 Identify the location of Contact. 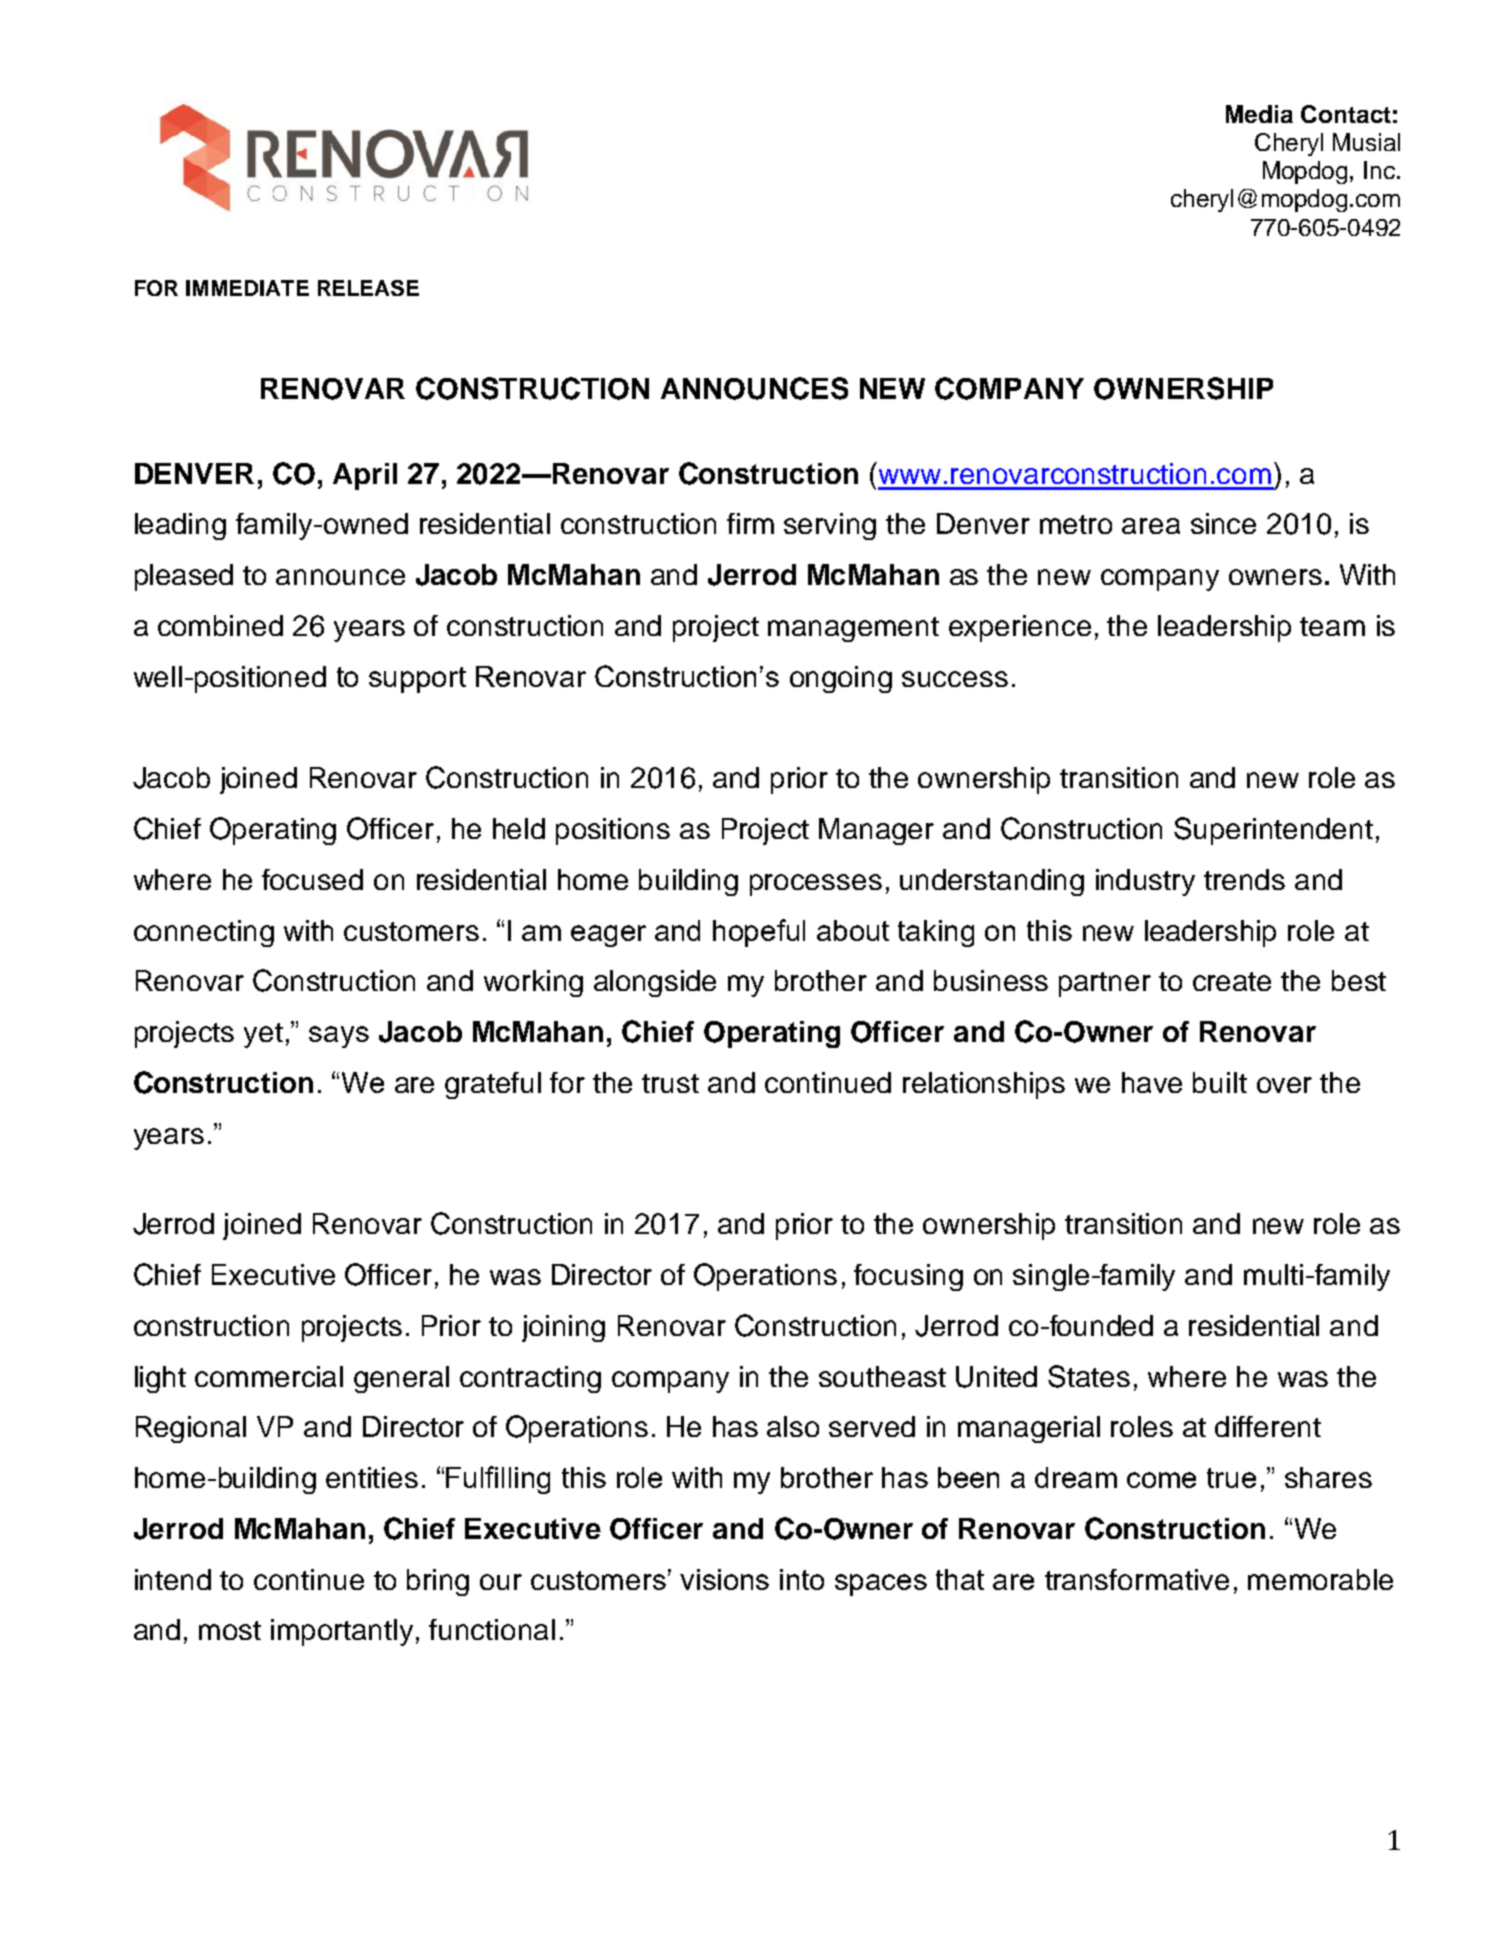
(1346, 114).
